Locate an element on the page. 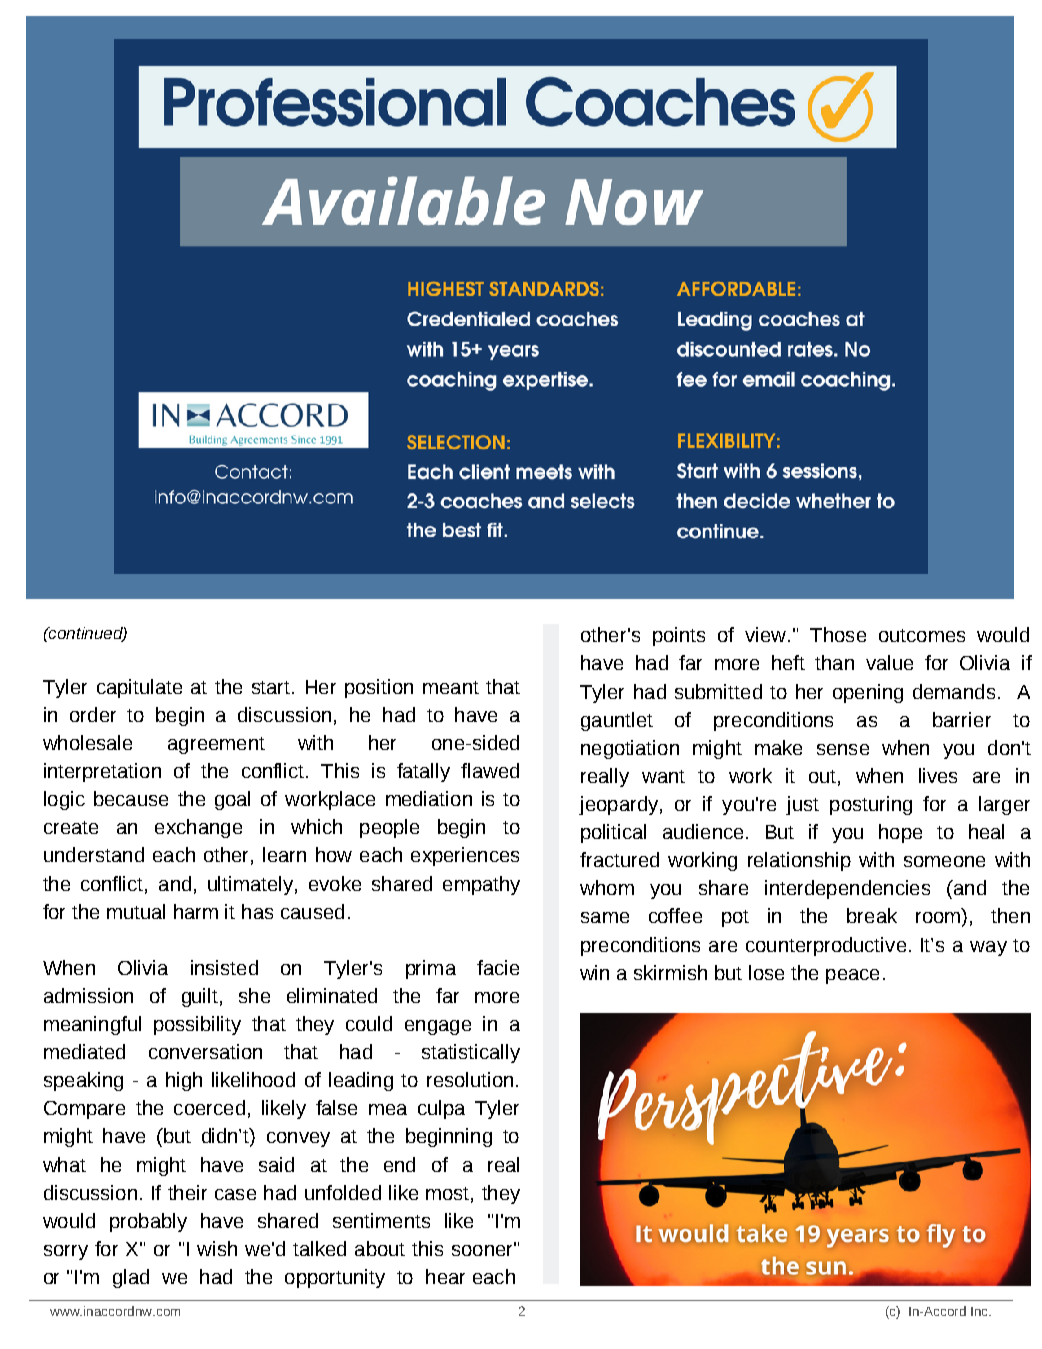 This document has height=1349, width=1042. ultimately is located at coordinates (250, 885).
